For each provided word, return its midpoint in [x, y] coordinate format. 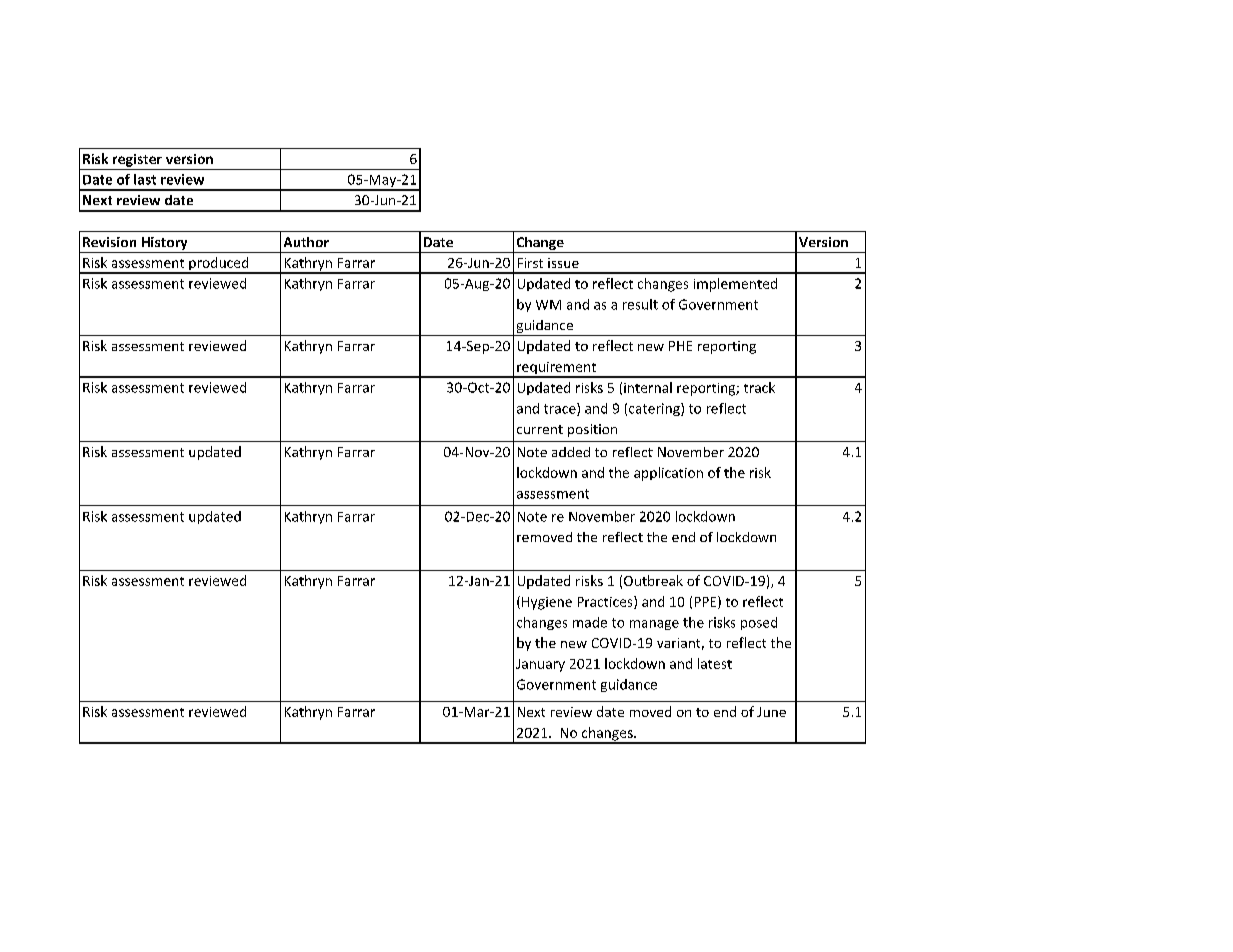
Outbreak [653, 580]
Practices [606, 602]
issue [563, 263]
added [571, 452]
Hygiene [547, 603]
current [540, 429]
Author [306, 242]
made [590, 622]
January [540, 665]
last [145, 179]
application [668, 474]
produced [219, 265]
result [640, 304]
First [530, 263]
